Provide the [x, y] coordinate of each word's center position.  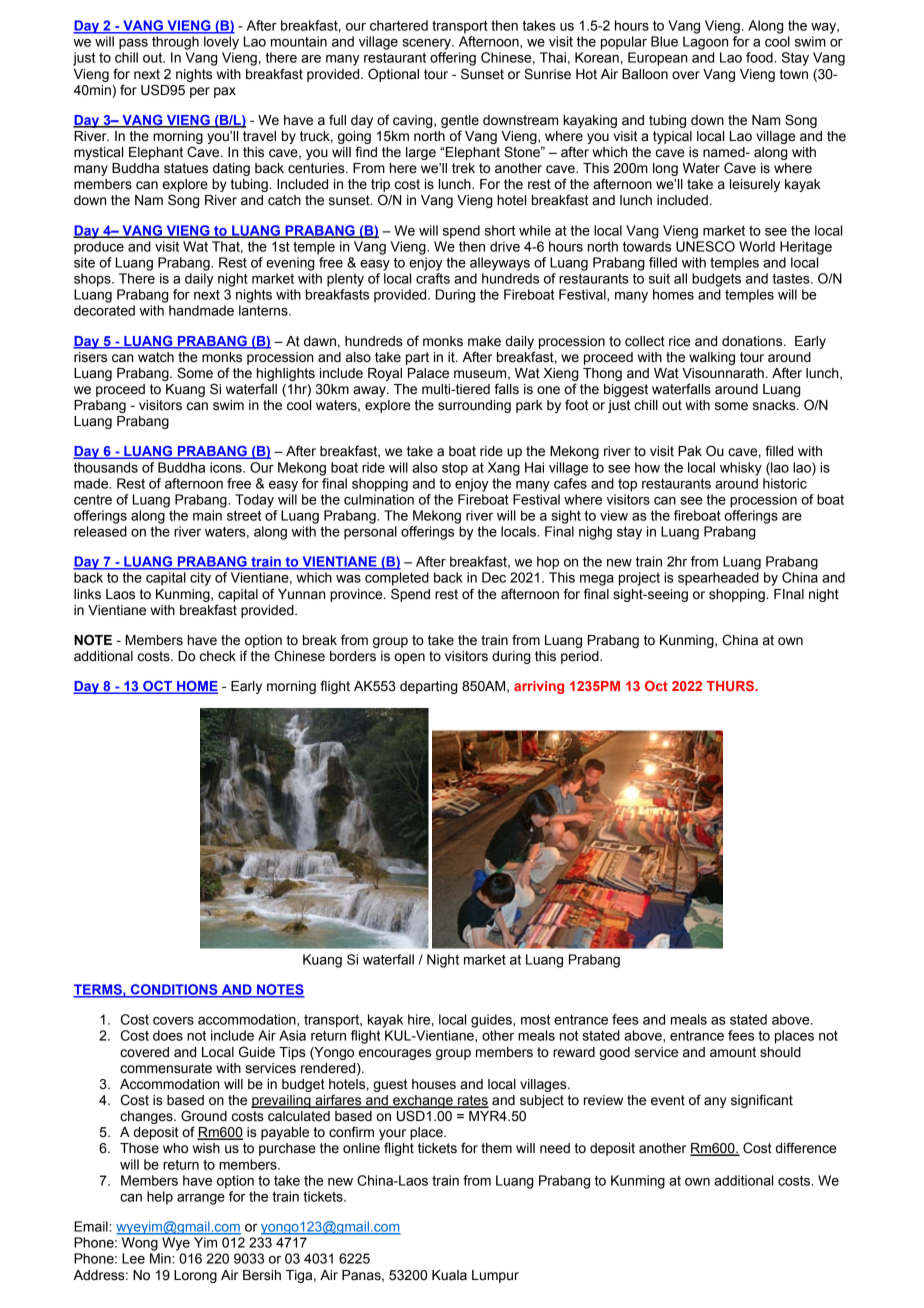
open [409, 658]
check [218, 656]
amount [733, 1052]
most [535, 1020]
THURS [732, 686]
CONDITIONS [174, 990]
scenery [427, 44]
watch [156, 357]
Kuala [449, 1275]
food [760, 57]
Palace [428, 373]
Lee [133, 1258]
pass [133, 44]
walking [712, 358]
